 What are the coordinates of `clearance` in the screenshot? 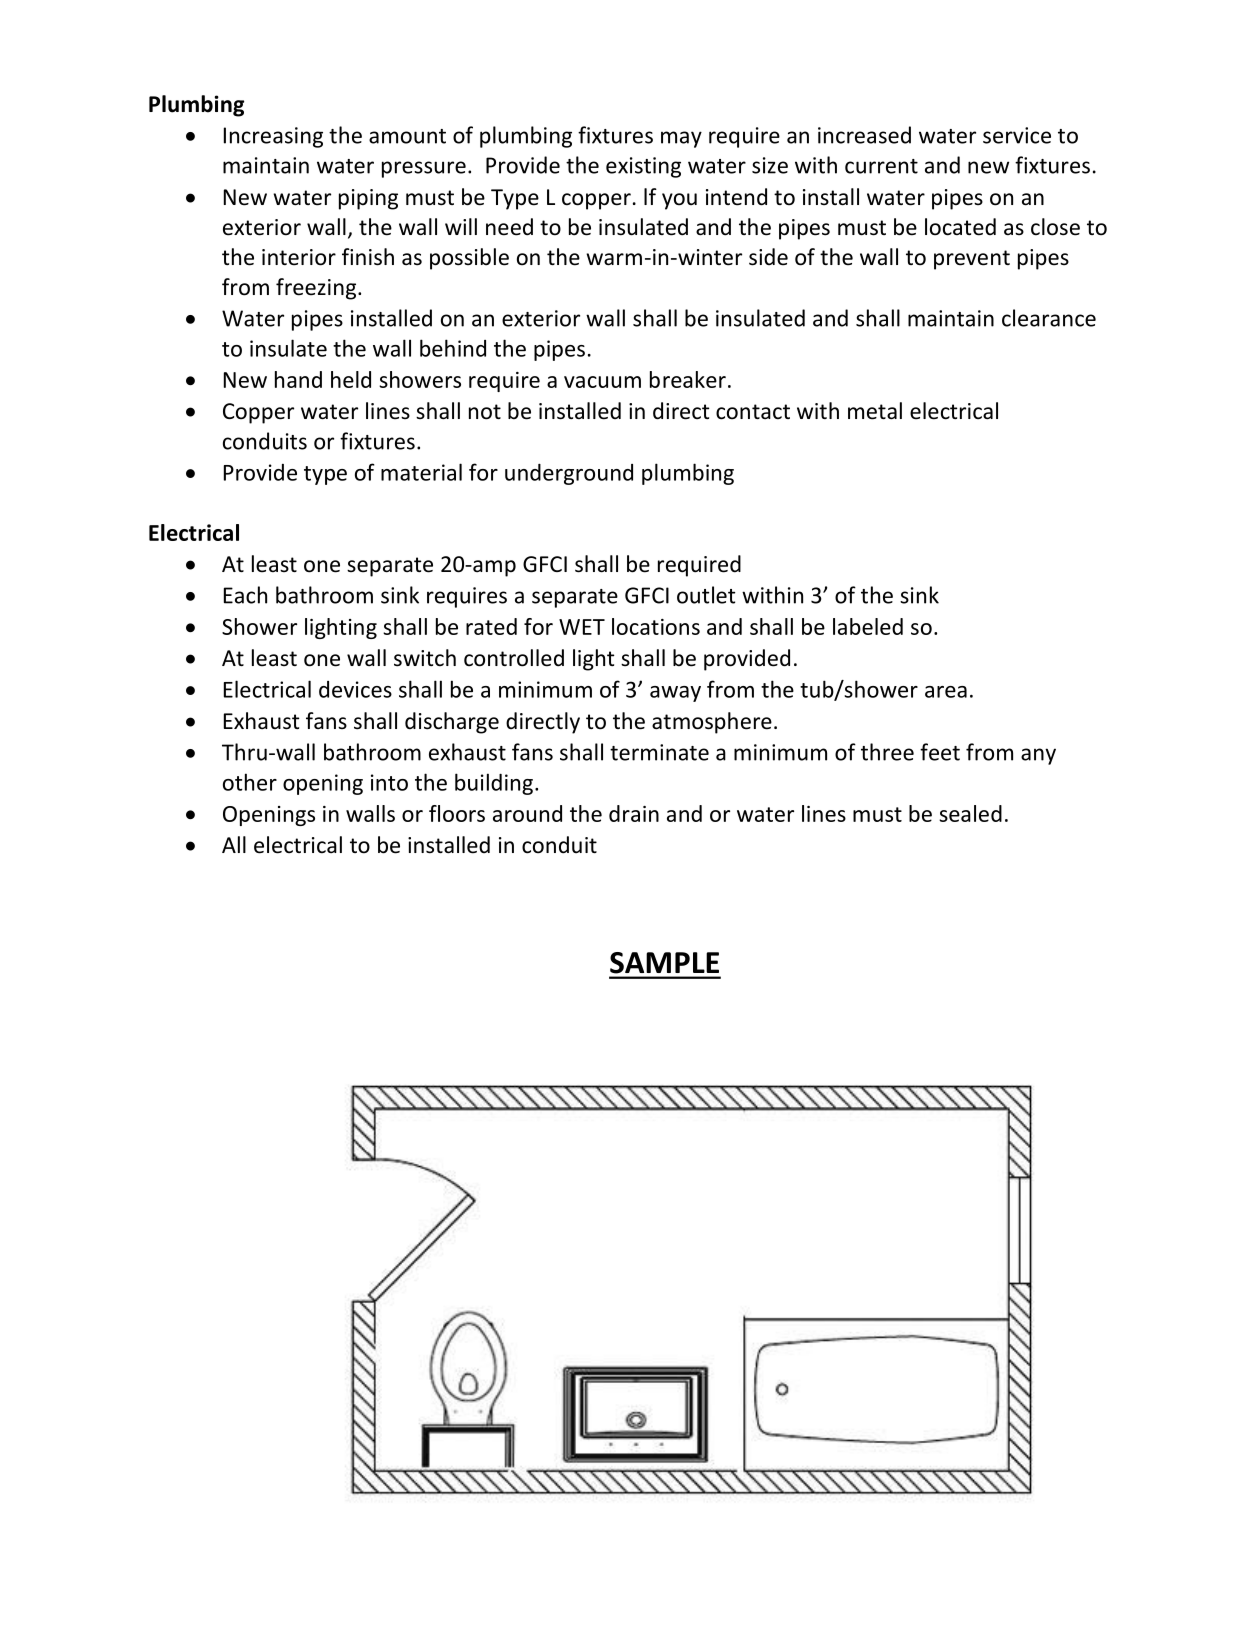 It's located at (1049, 318).
